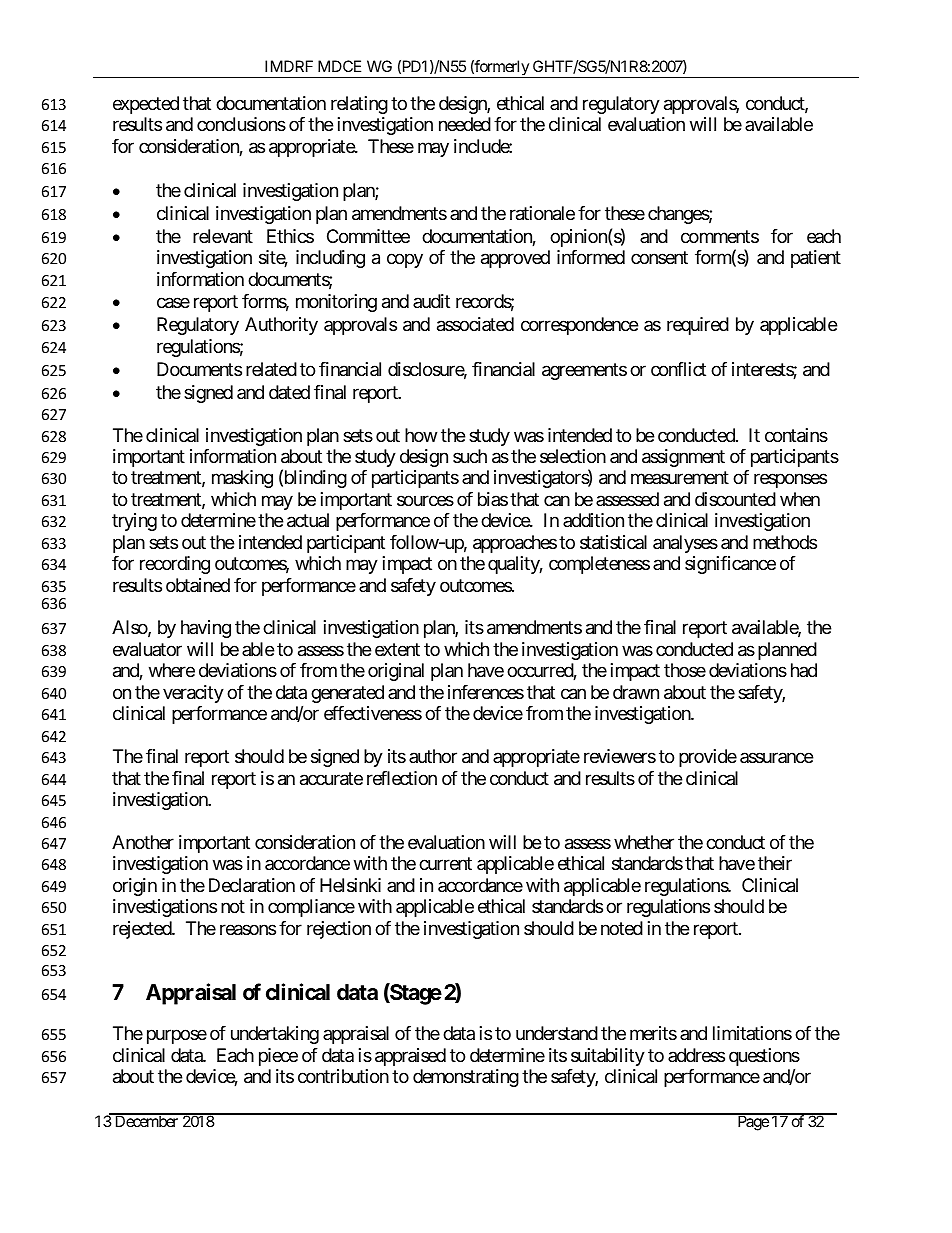 The width and height of the document is (952, 1233). What do you see at coordinates (465, 124) in the document?
I see `needed` at bounding box center [465, 124].
